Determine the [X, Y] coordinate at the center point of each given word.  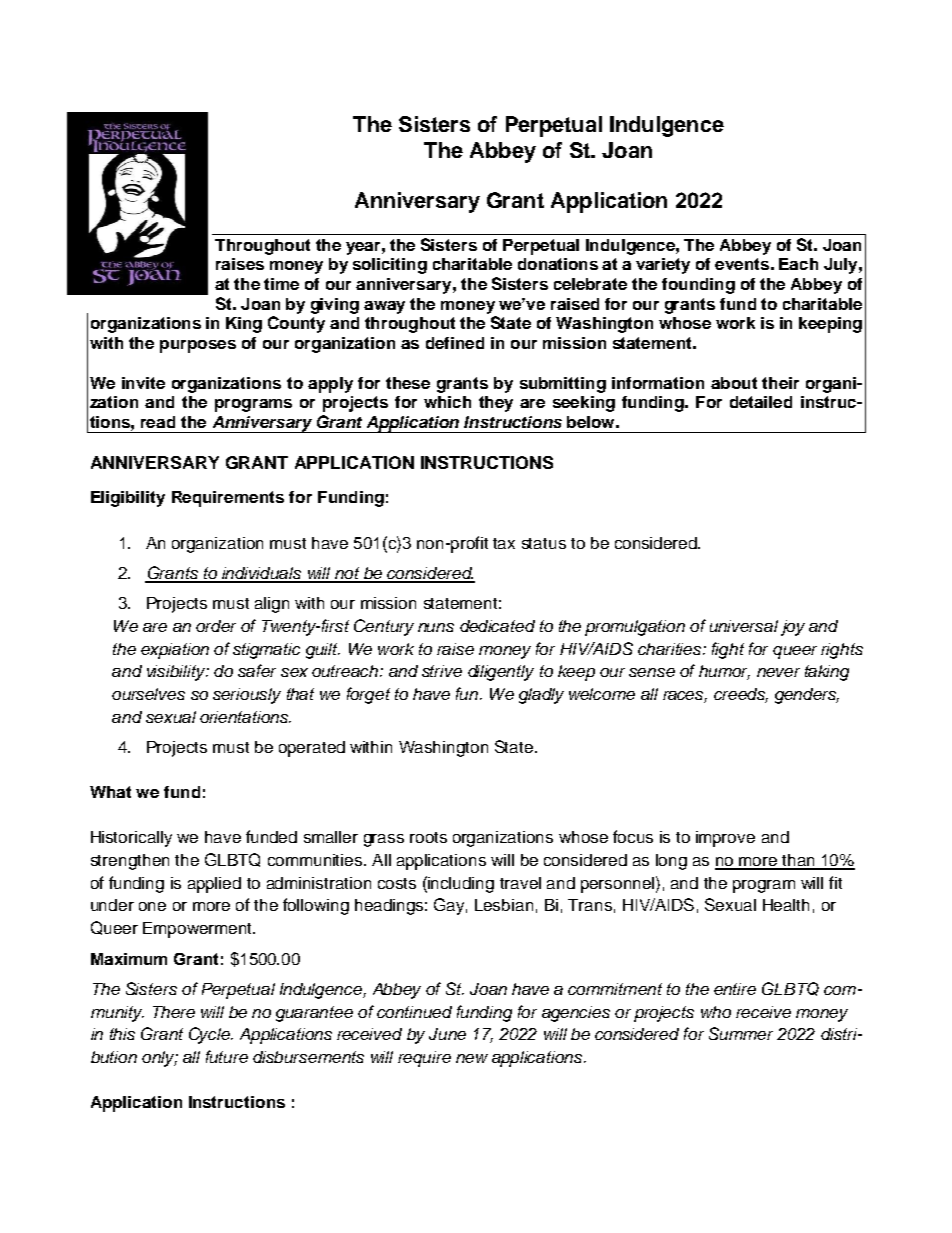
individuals [262, 574]
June [447, 1034]
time [281, 284]
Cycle [210, 1035]
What [110, 792]
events [742, 264]
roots [428, 837]
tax [504, 543]
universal [744, 626]
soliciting [390, 266]
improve [725, 839]
